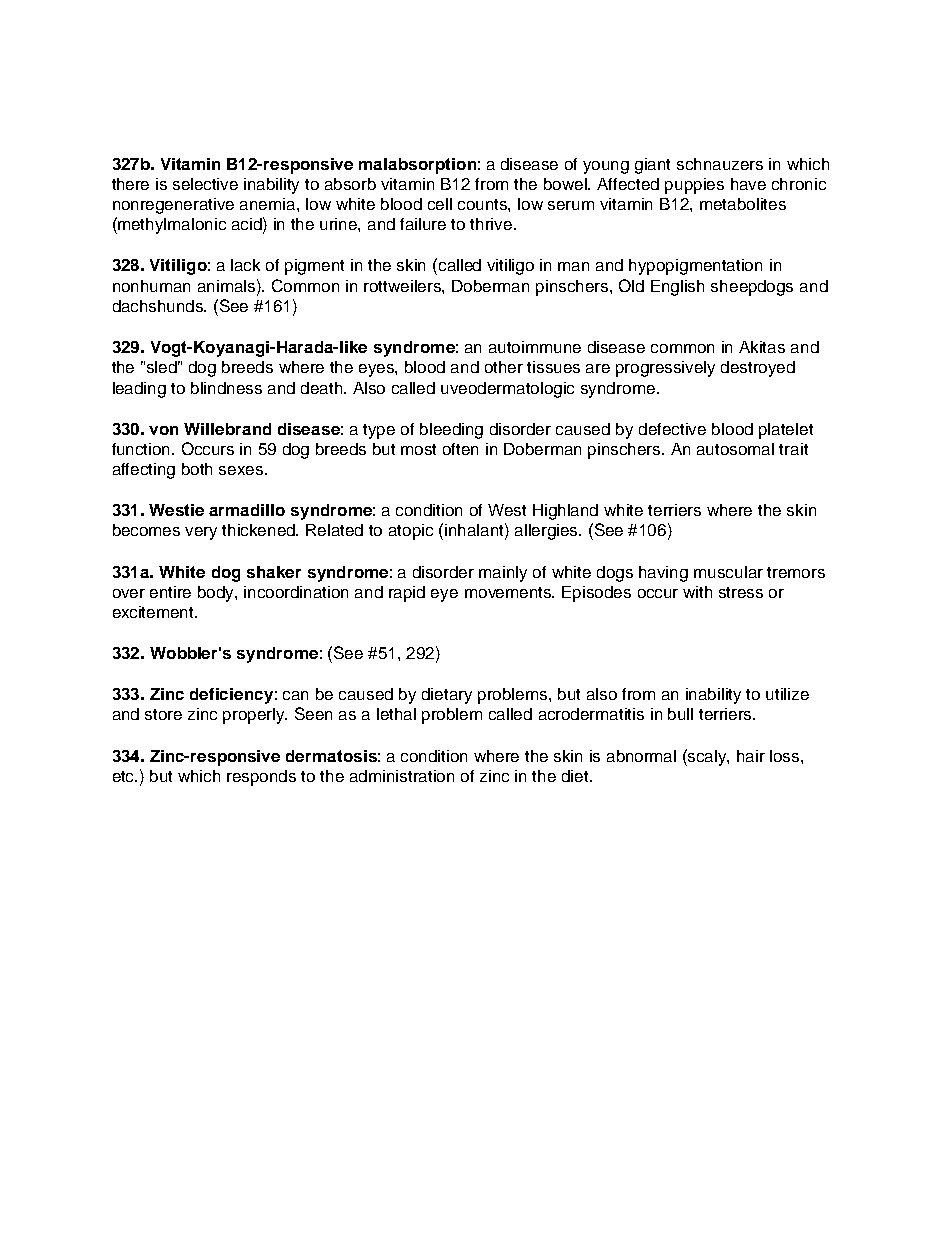 This image has width=952, height=1233. I want to click on stress, so click(741, 592).
